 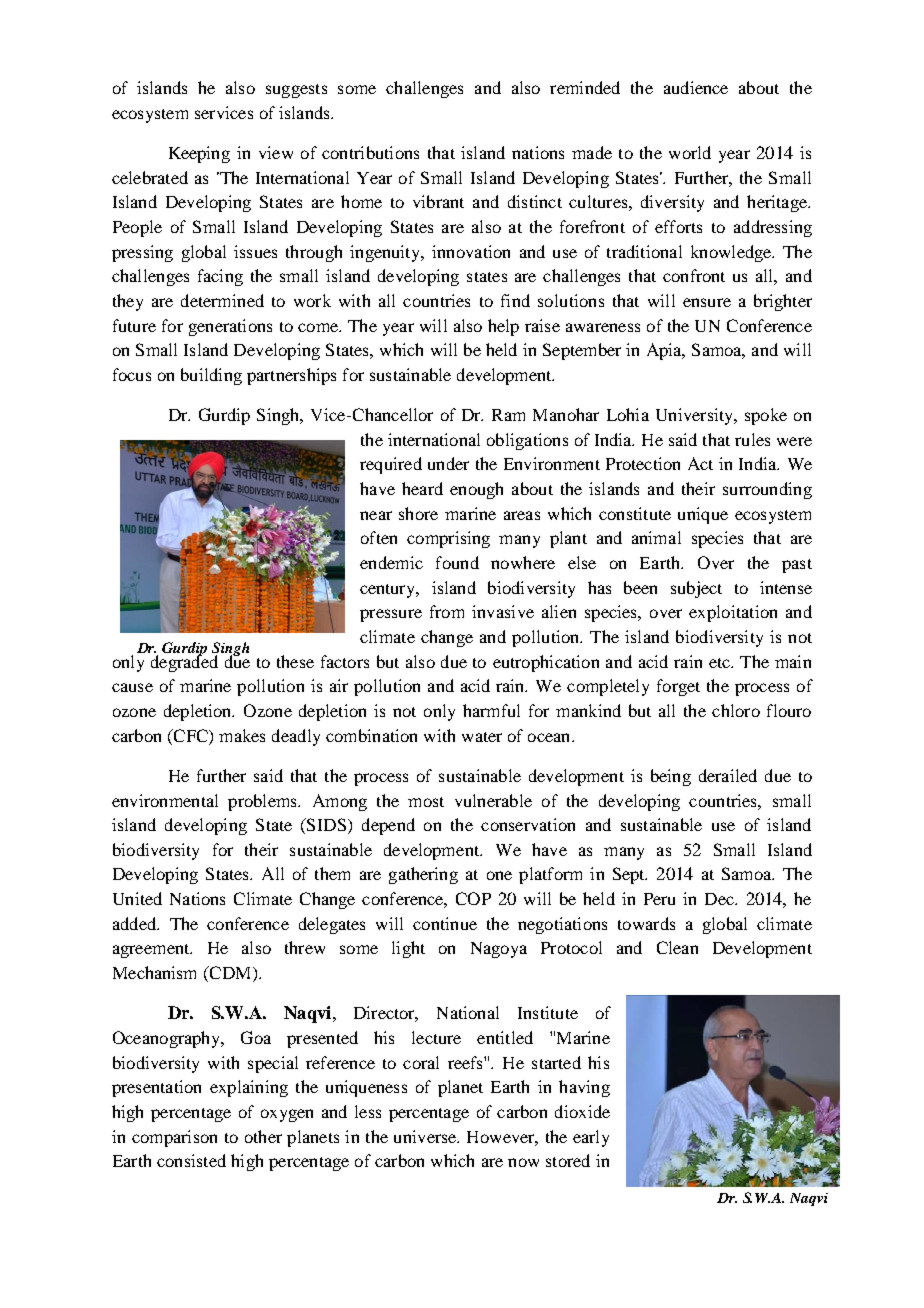 I want to click on derailed, so click(x=728, y=775).
